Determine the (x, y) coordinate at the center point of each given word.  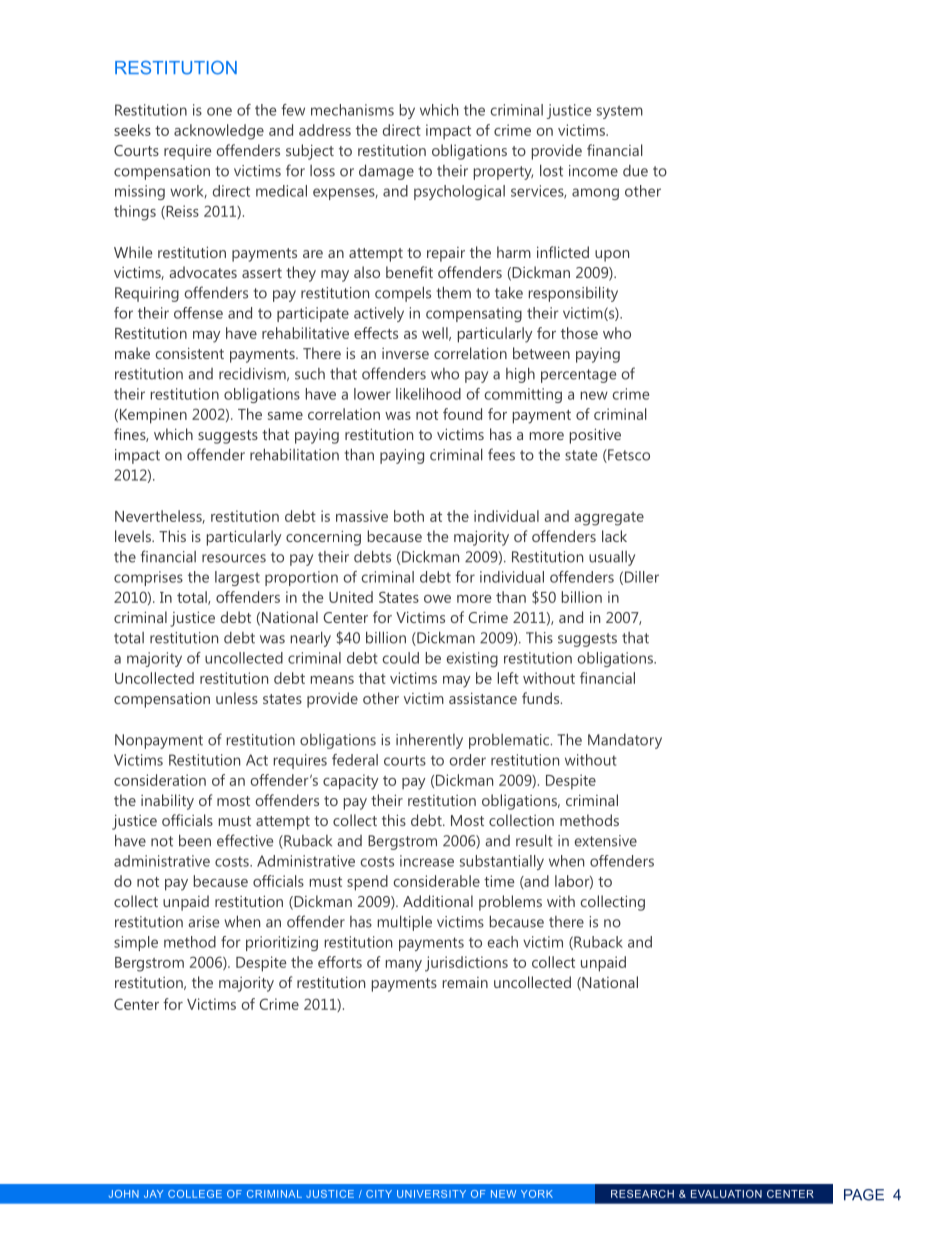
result (534, 840)
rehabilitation (294, 454)
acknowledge (219, 132)
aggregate (609, 519)
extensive (606, 841)
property (503, 173)
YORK (537, 1194)
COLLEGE (195, 1194)
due (635, 171)
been (195, 840)
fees (501, 454)
